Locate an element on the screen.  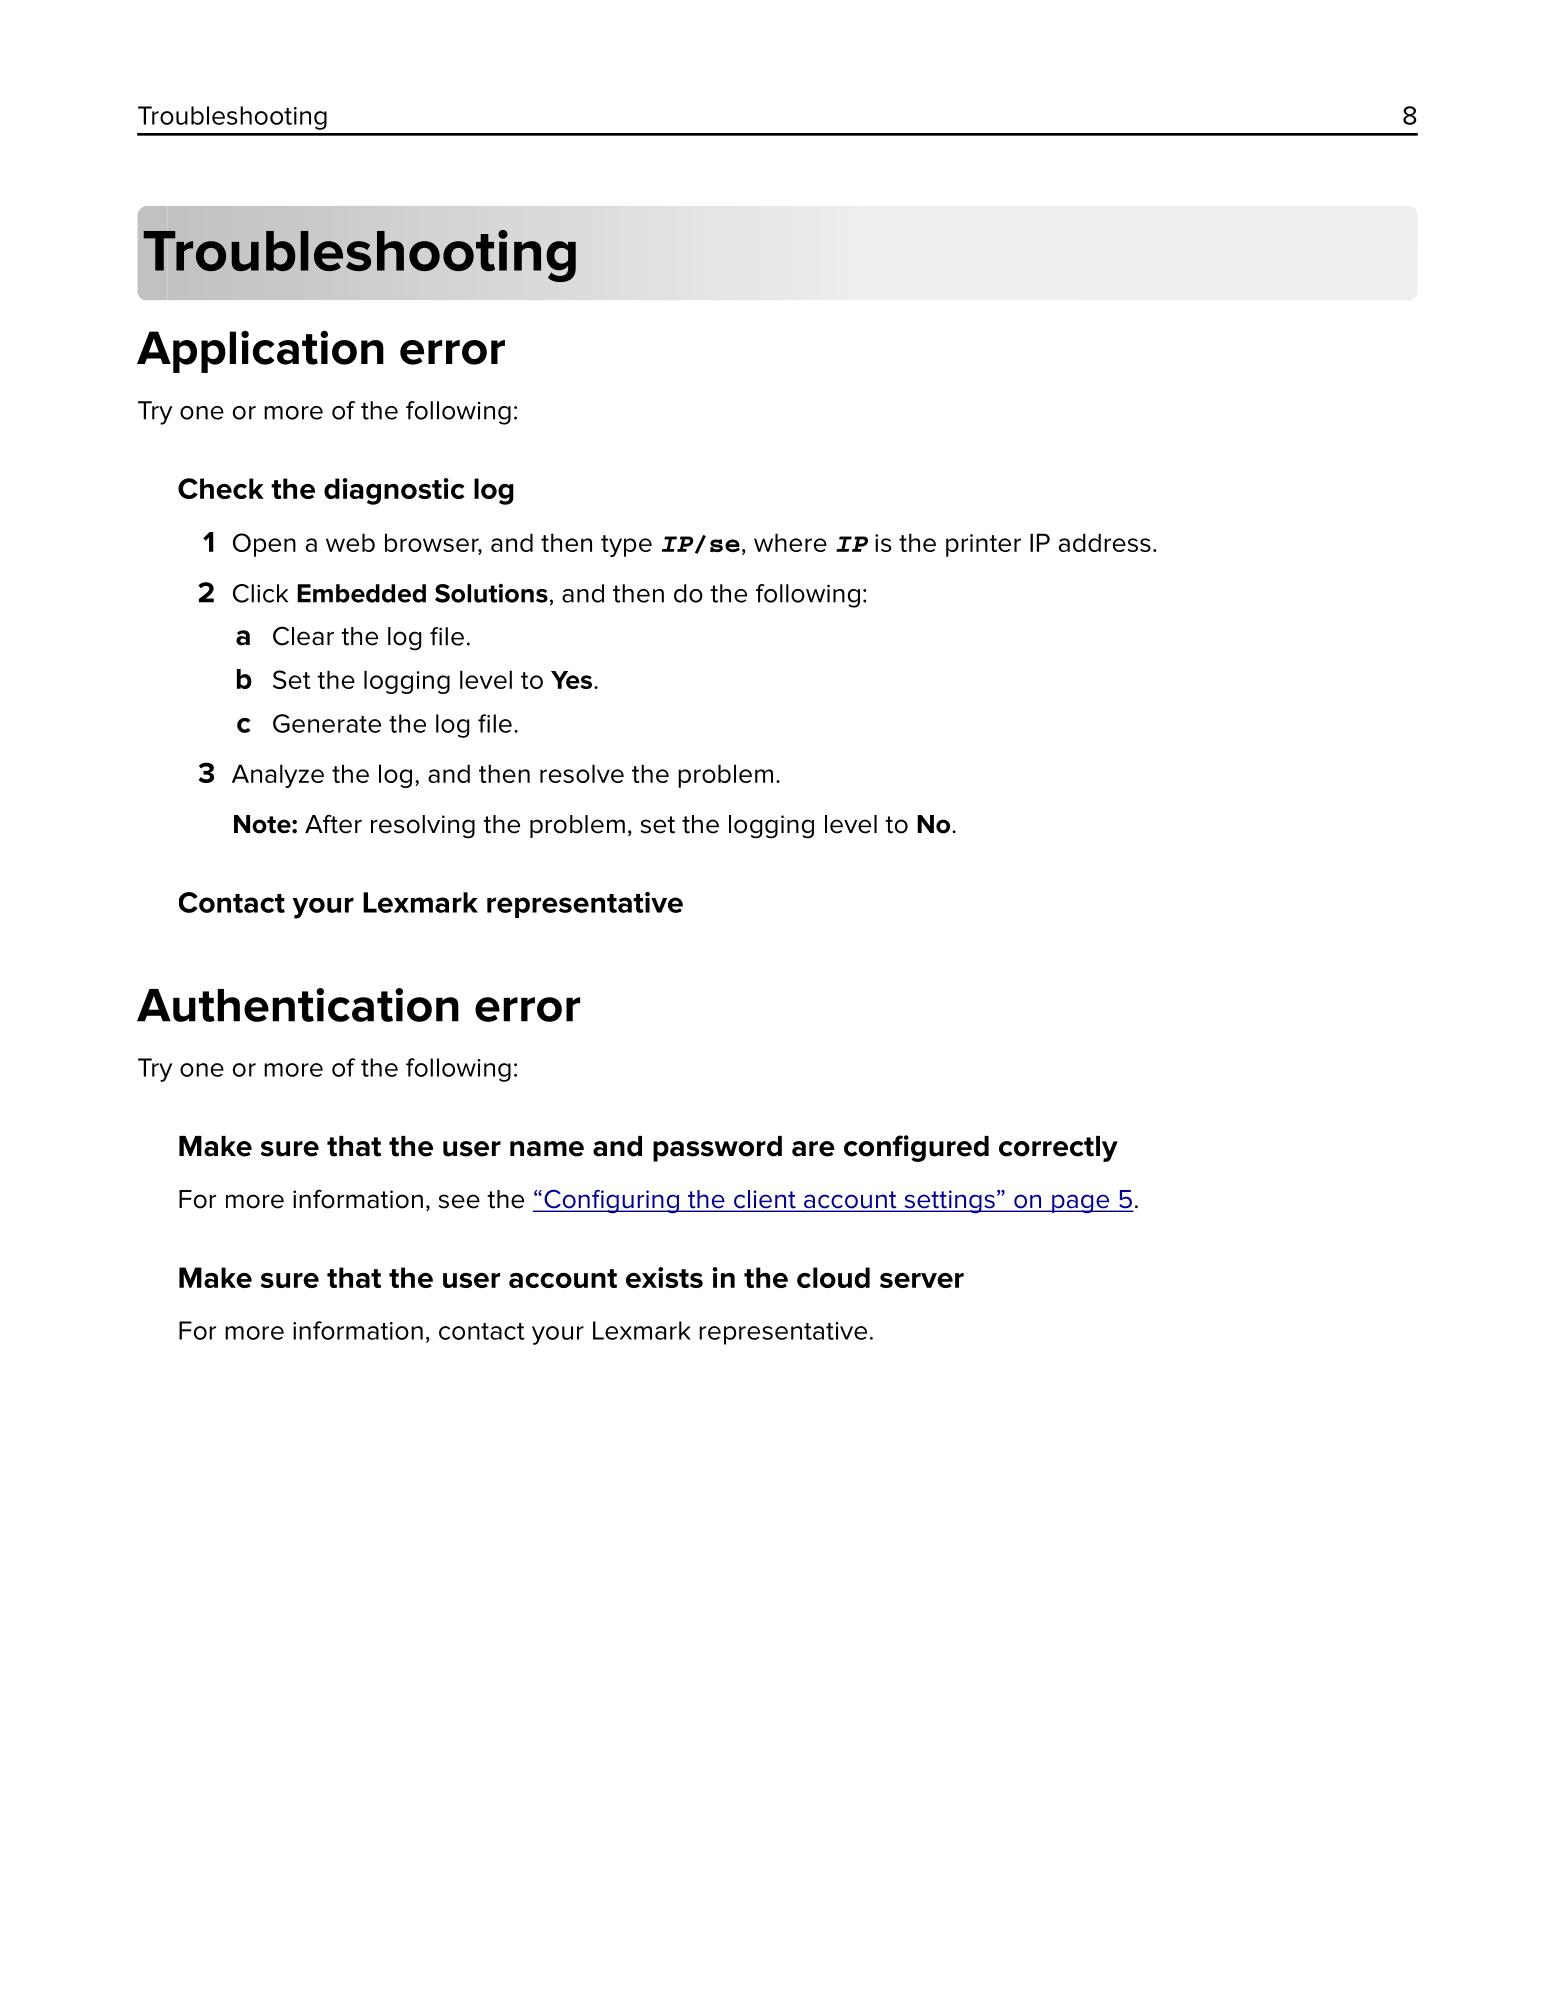
Application is located at coordinates (260, 351).
